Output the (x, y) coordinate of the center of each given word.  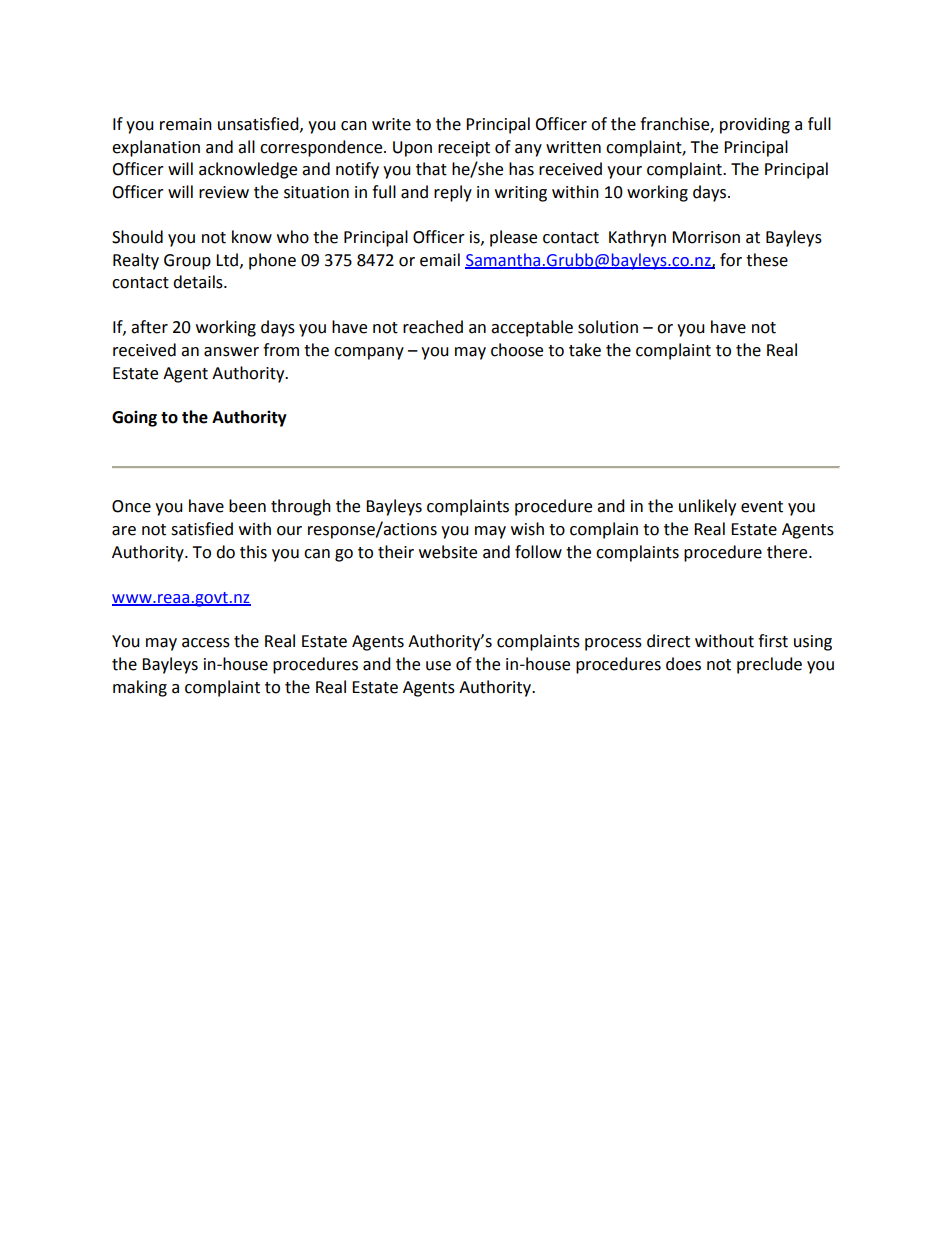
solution (608, 327)
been (247, 506)
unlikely (707, 507)
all (246, 147)
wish (527, 529)
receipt (464, 149)
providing (755, 125)
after (149, 327)
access (206, 643)
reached (433, 327)
